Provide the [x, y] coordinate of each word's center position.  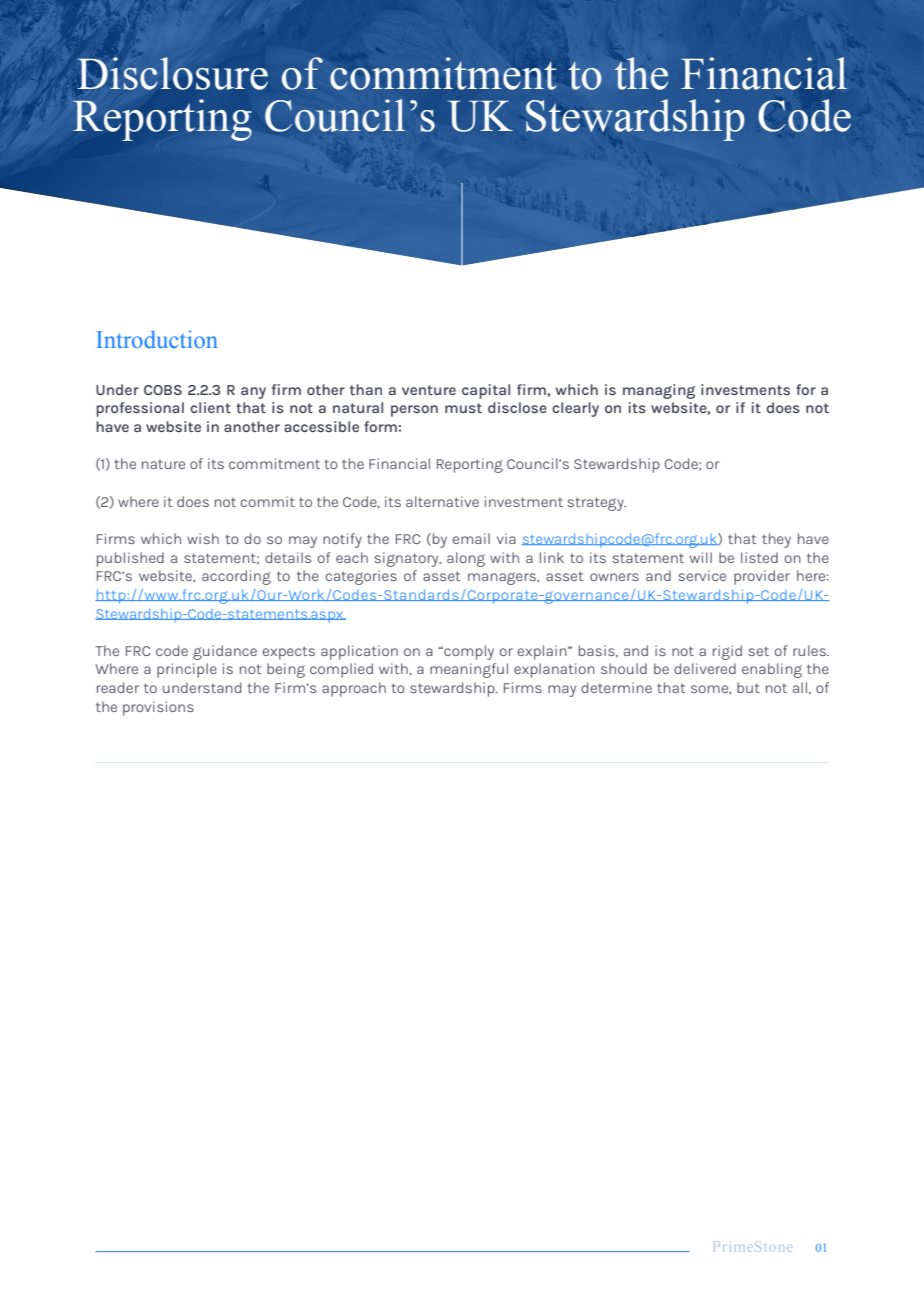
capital [486, 391]
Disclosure [172, 73]
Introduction [157, 339]
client [210, 407]
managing [659, 391]
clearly [575, 409]
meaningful [469, 670]
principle [187, 670]
